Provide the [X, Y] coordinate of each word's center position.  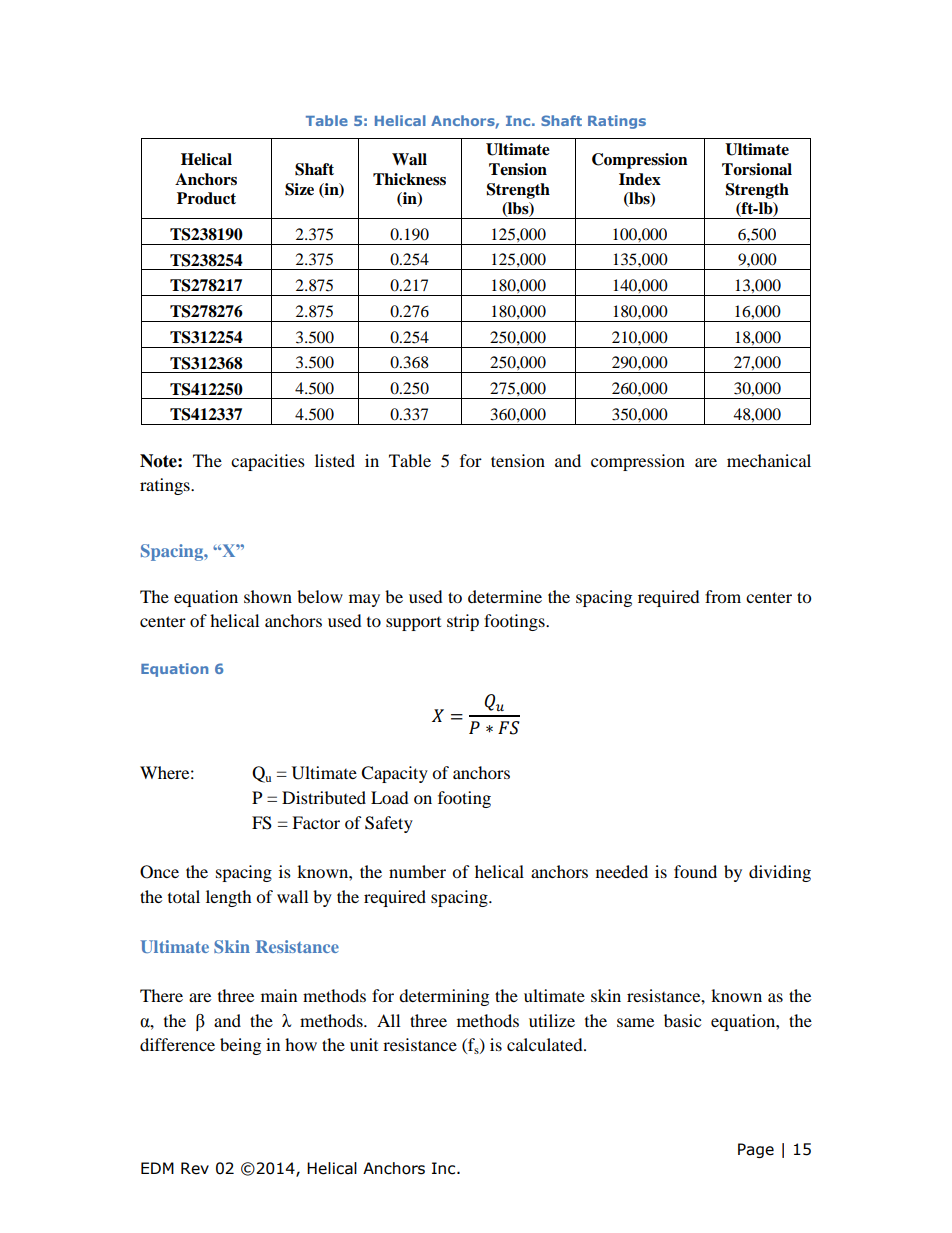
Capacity [394, 774]
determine [505, 596]
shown [268, 596]
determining [444, 997]
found [695, 871]
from [723, 596]
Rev [195, 1168]
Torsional [757, 169]
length [229, 898]
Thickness [409, 179]
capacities [268, 462]
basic [682, 1020]
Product [206, 198]
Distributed [324, 797]
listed [335, 460]
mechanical [769, 460]
